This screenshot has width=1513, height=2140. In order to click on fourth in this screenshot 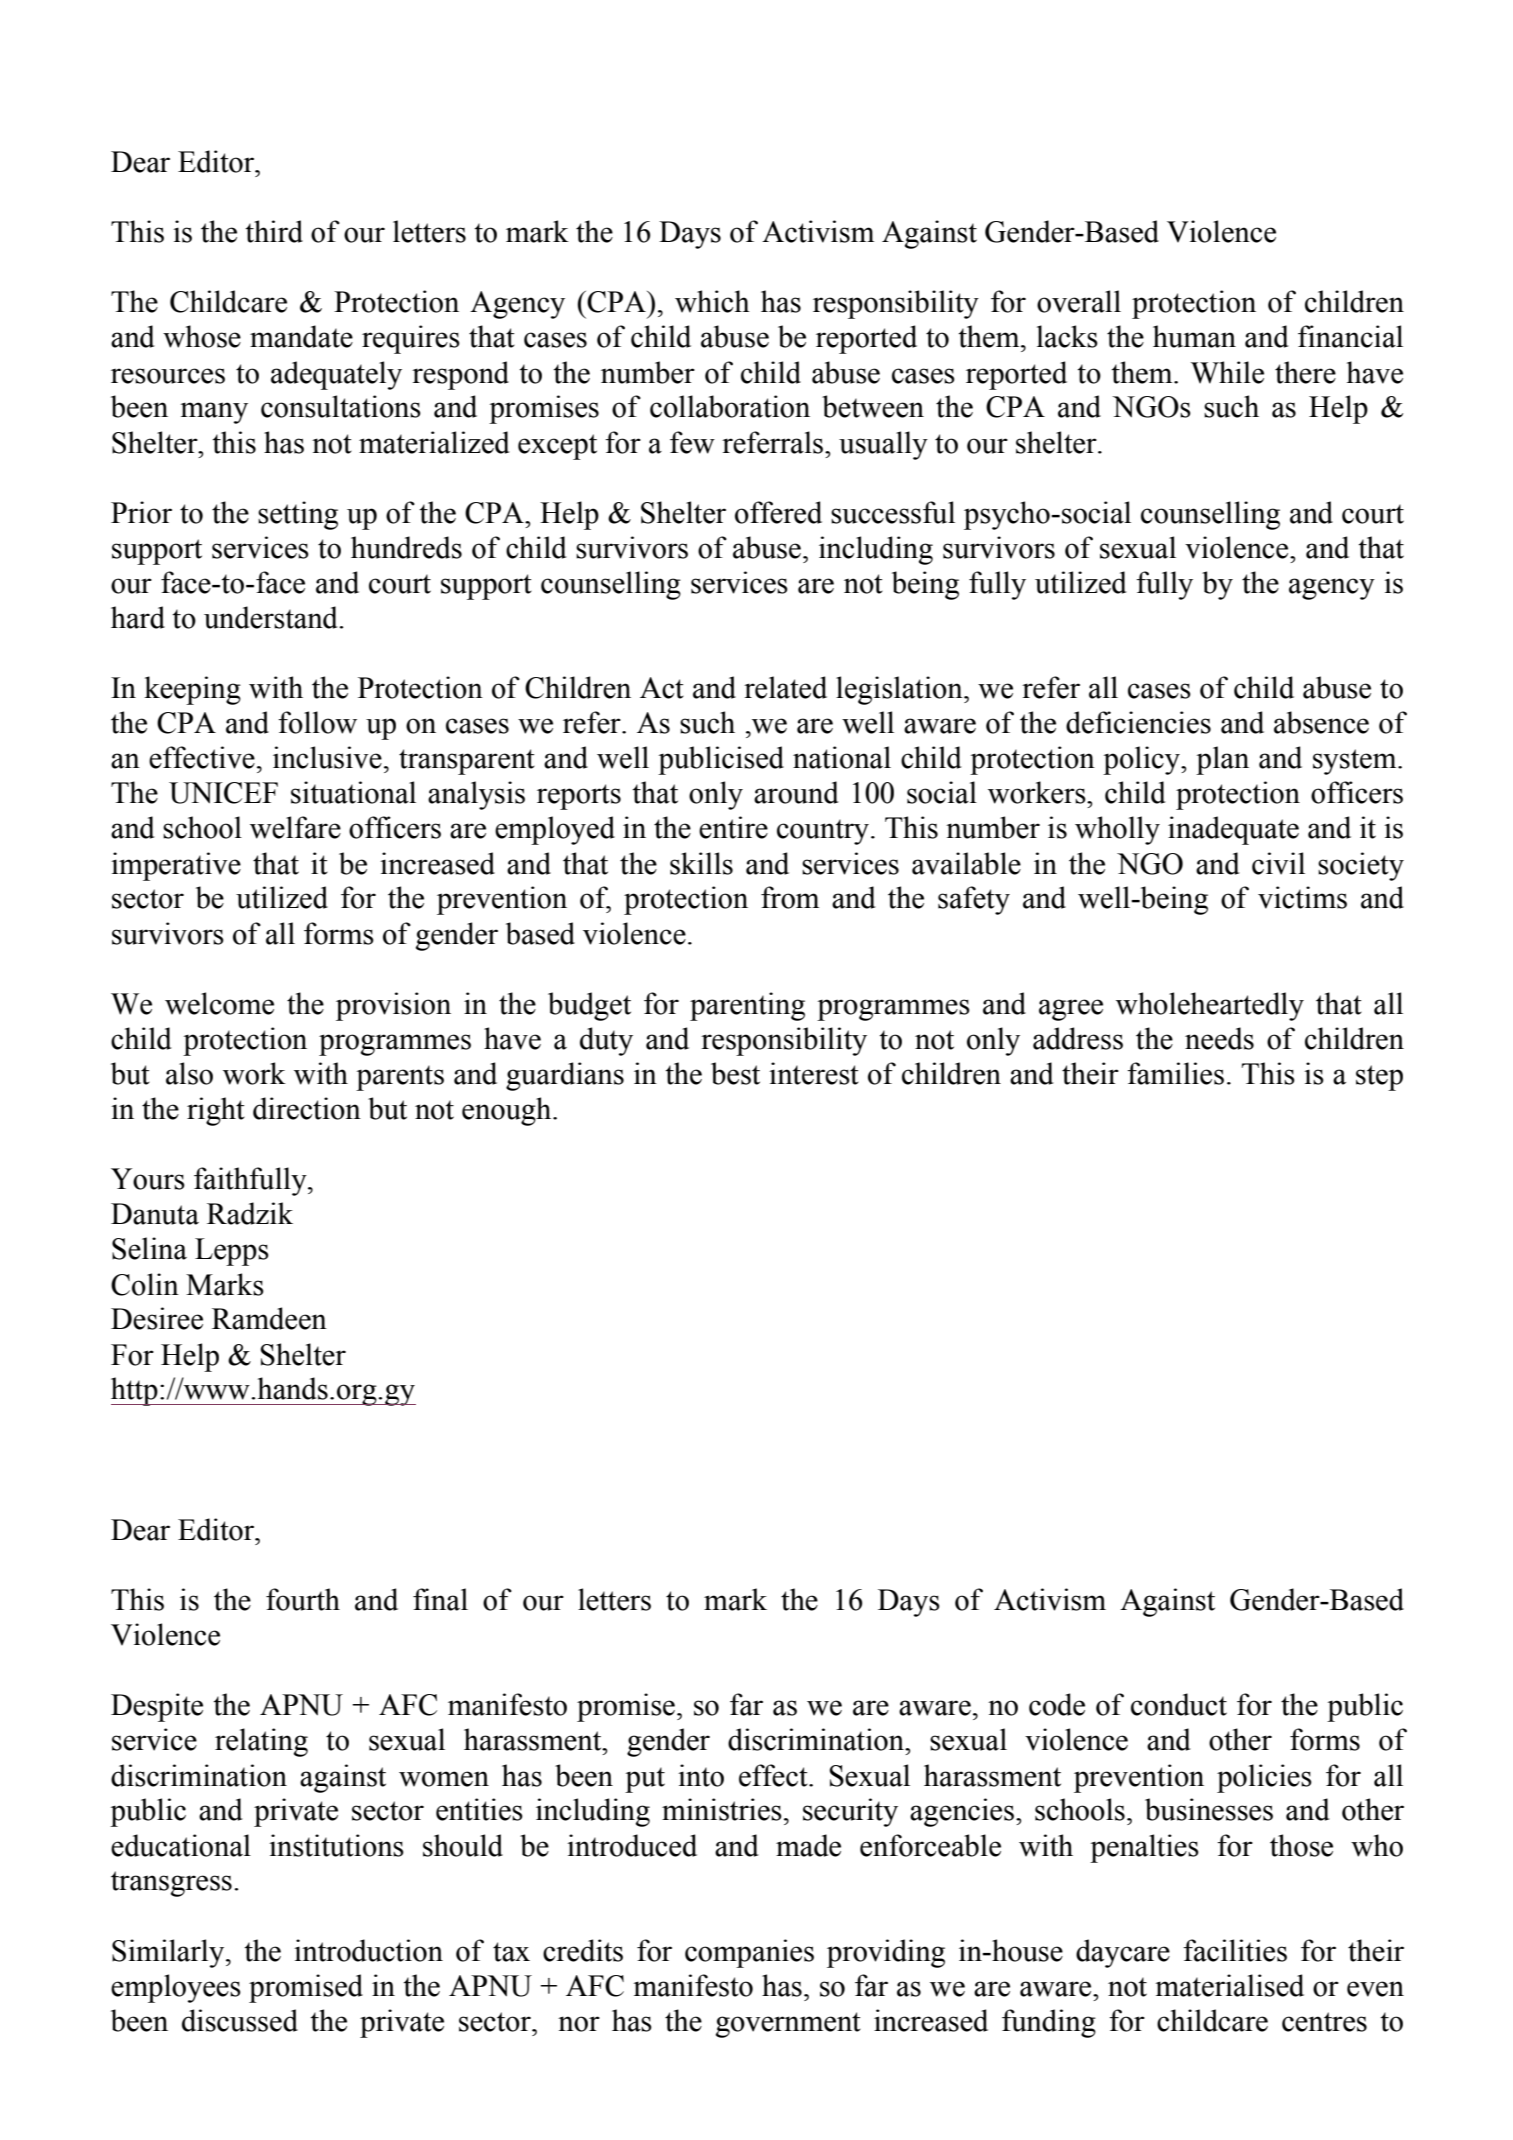, I will do `click(303, 1599)`.
